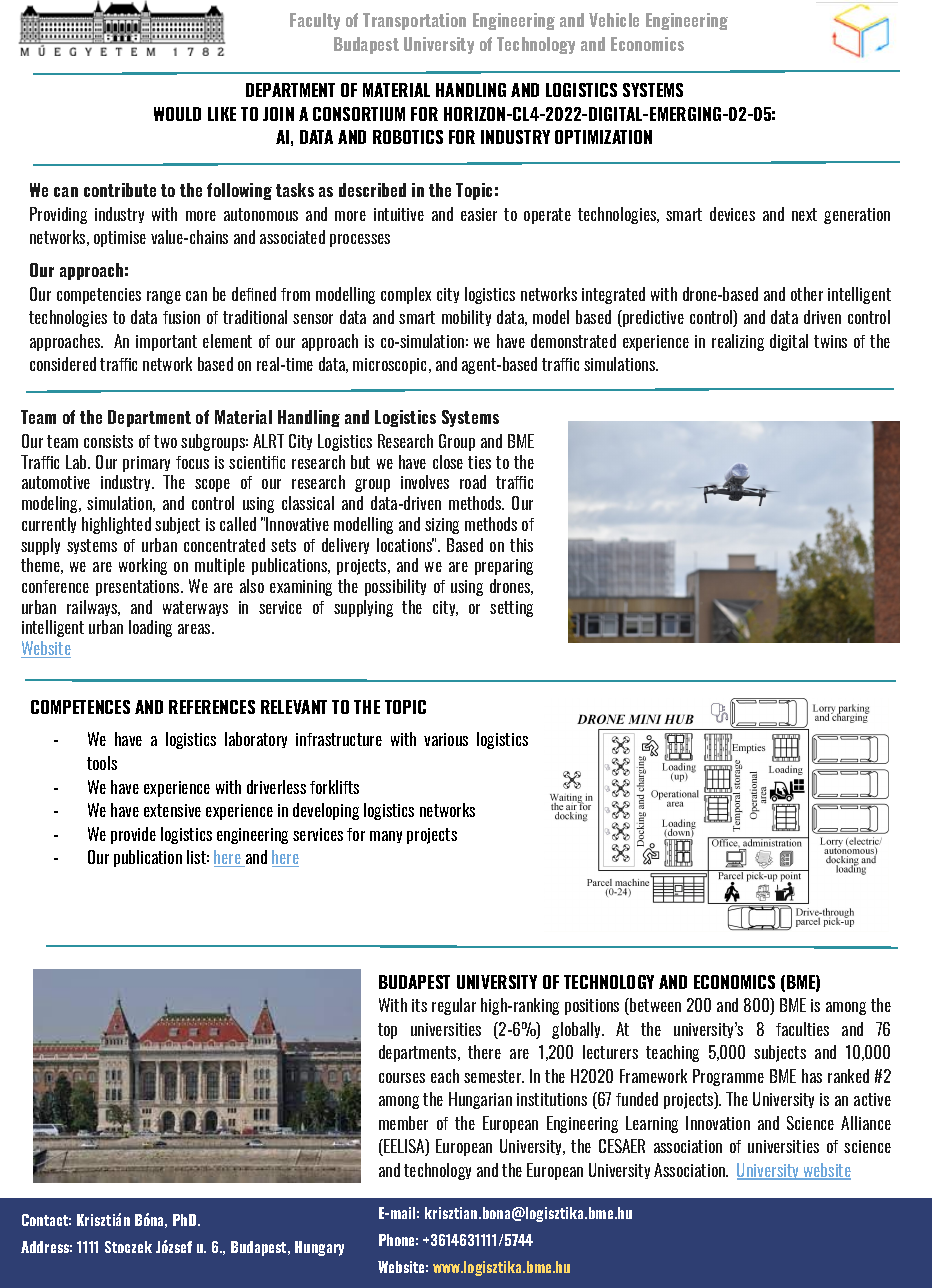 This image has height=1288, width=932. I want to click on Hungary, so click(319, 1248).
